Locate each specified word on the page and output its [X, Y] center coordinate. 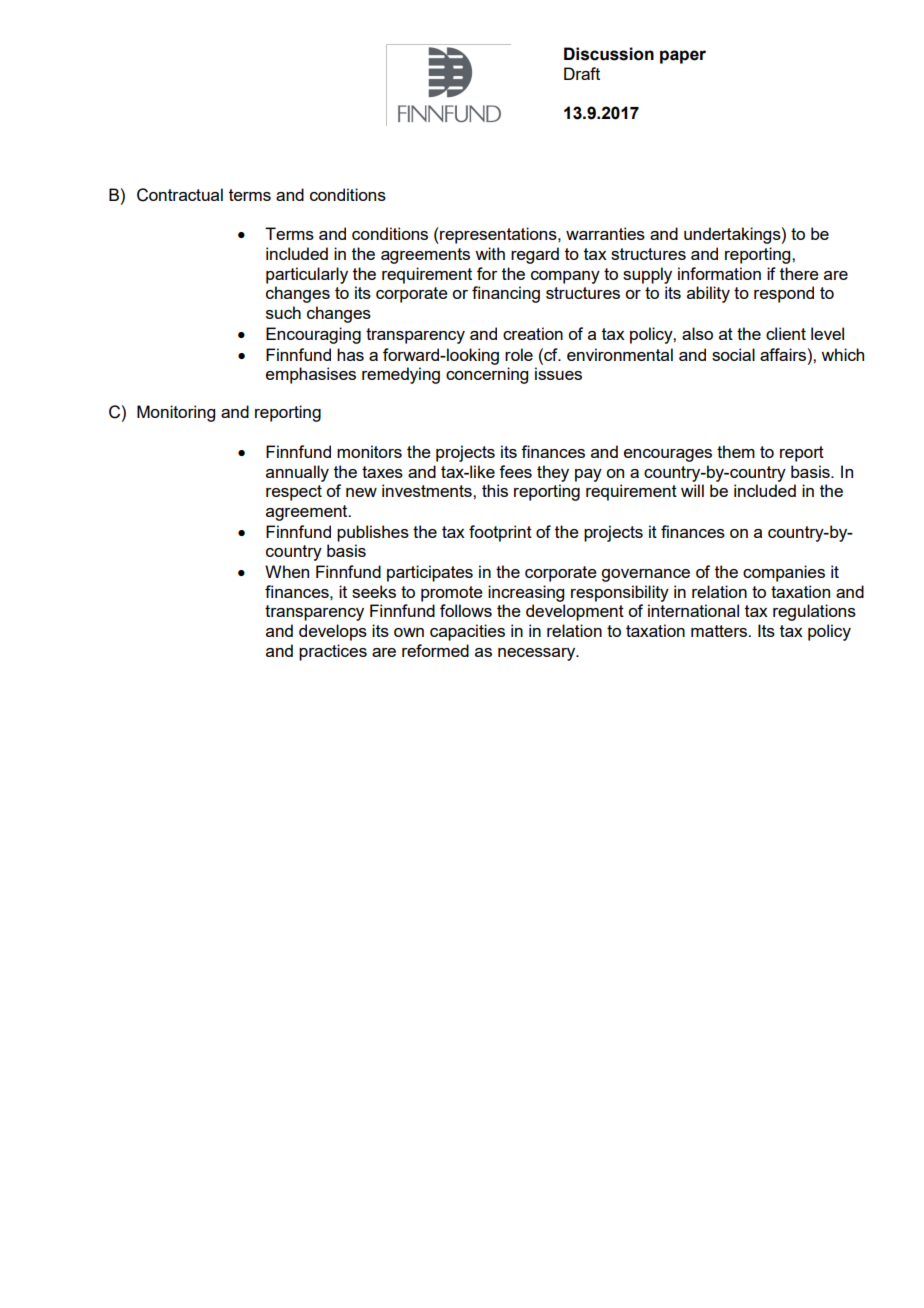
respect [294, 493]
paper [683, 57]
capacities [467, 632]
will [692, 490]
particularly [307, 275]
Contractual [180, 195]
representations [498, 235]
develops [333, 632]
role [519, 354]
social [733, 354]
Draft [582, 73]
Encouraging [313, 335]
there [799, 273]
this [495, 490]
